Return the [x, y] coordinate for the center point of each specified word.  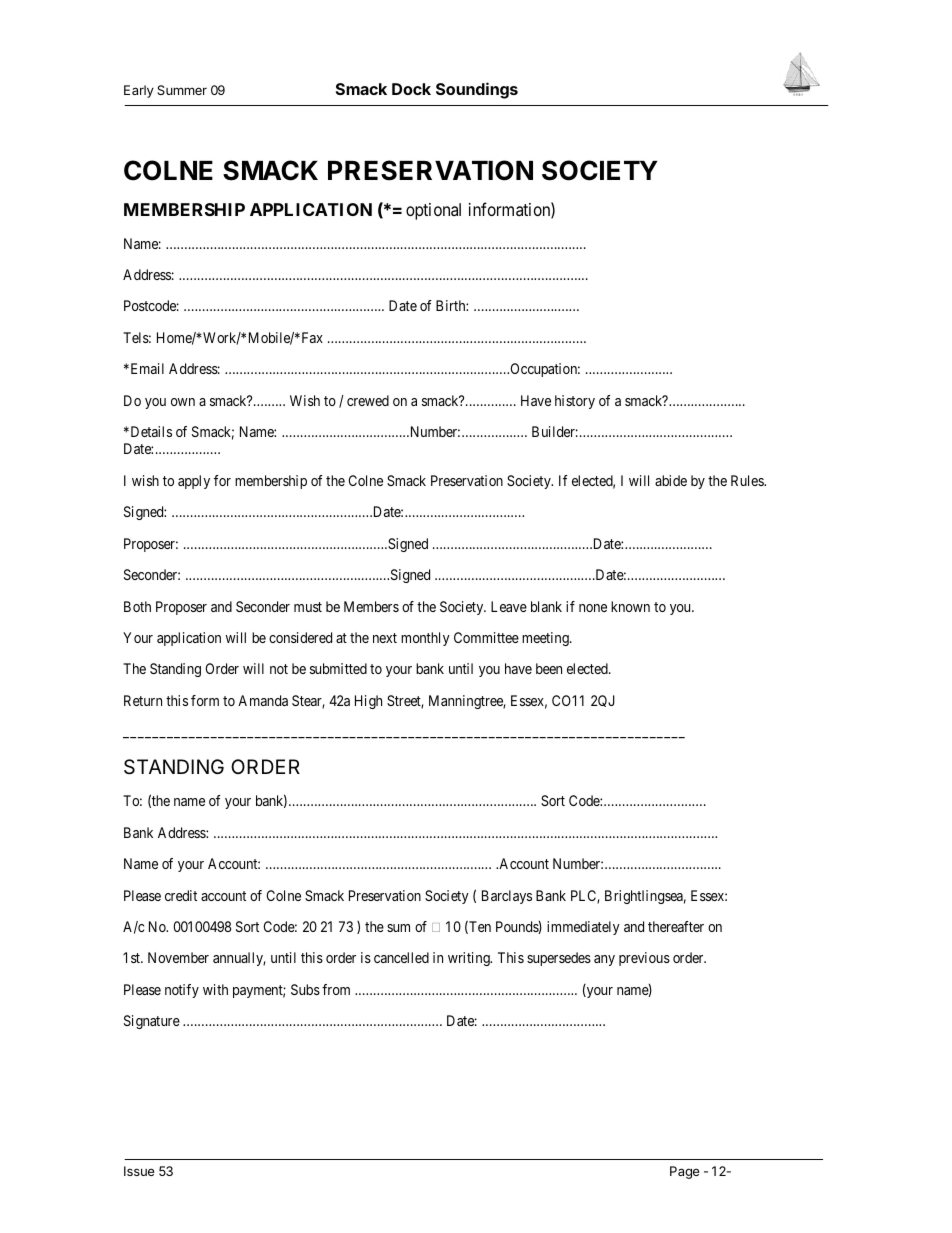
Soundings [477, 90]
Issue [139, 1171]
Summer [182, 90]
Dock [411, 89]
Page [685, 1172]
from [336, 989]
